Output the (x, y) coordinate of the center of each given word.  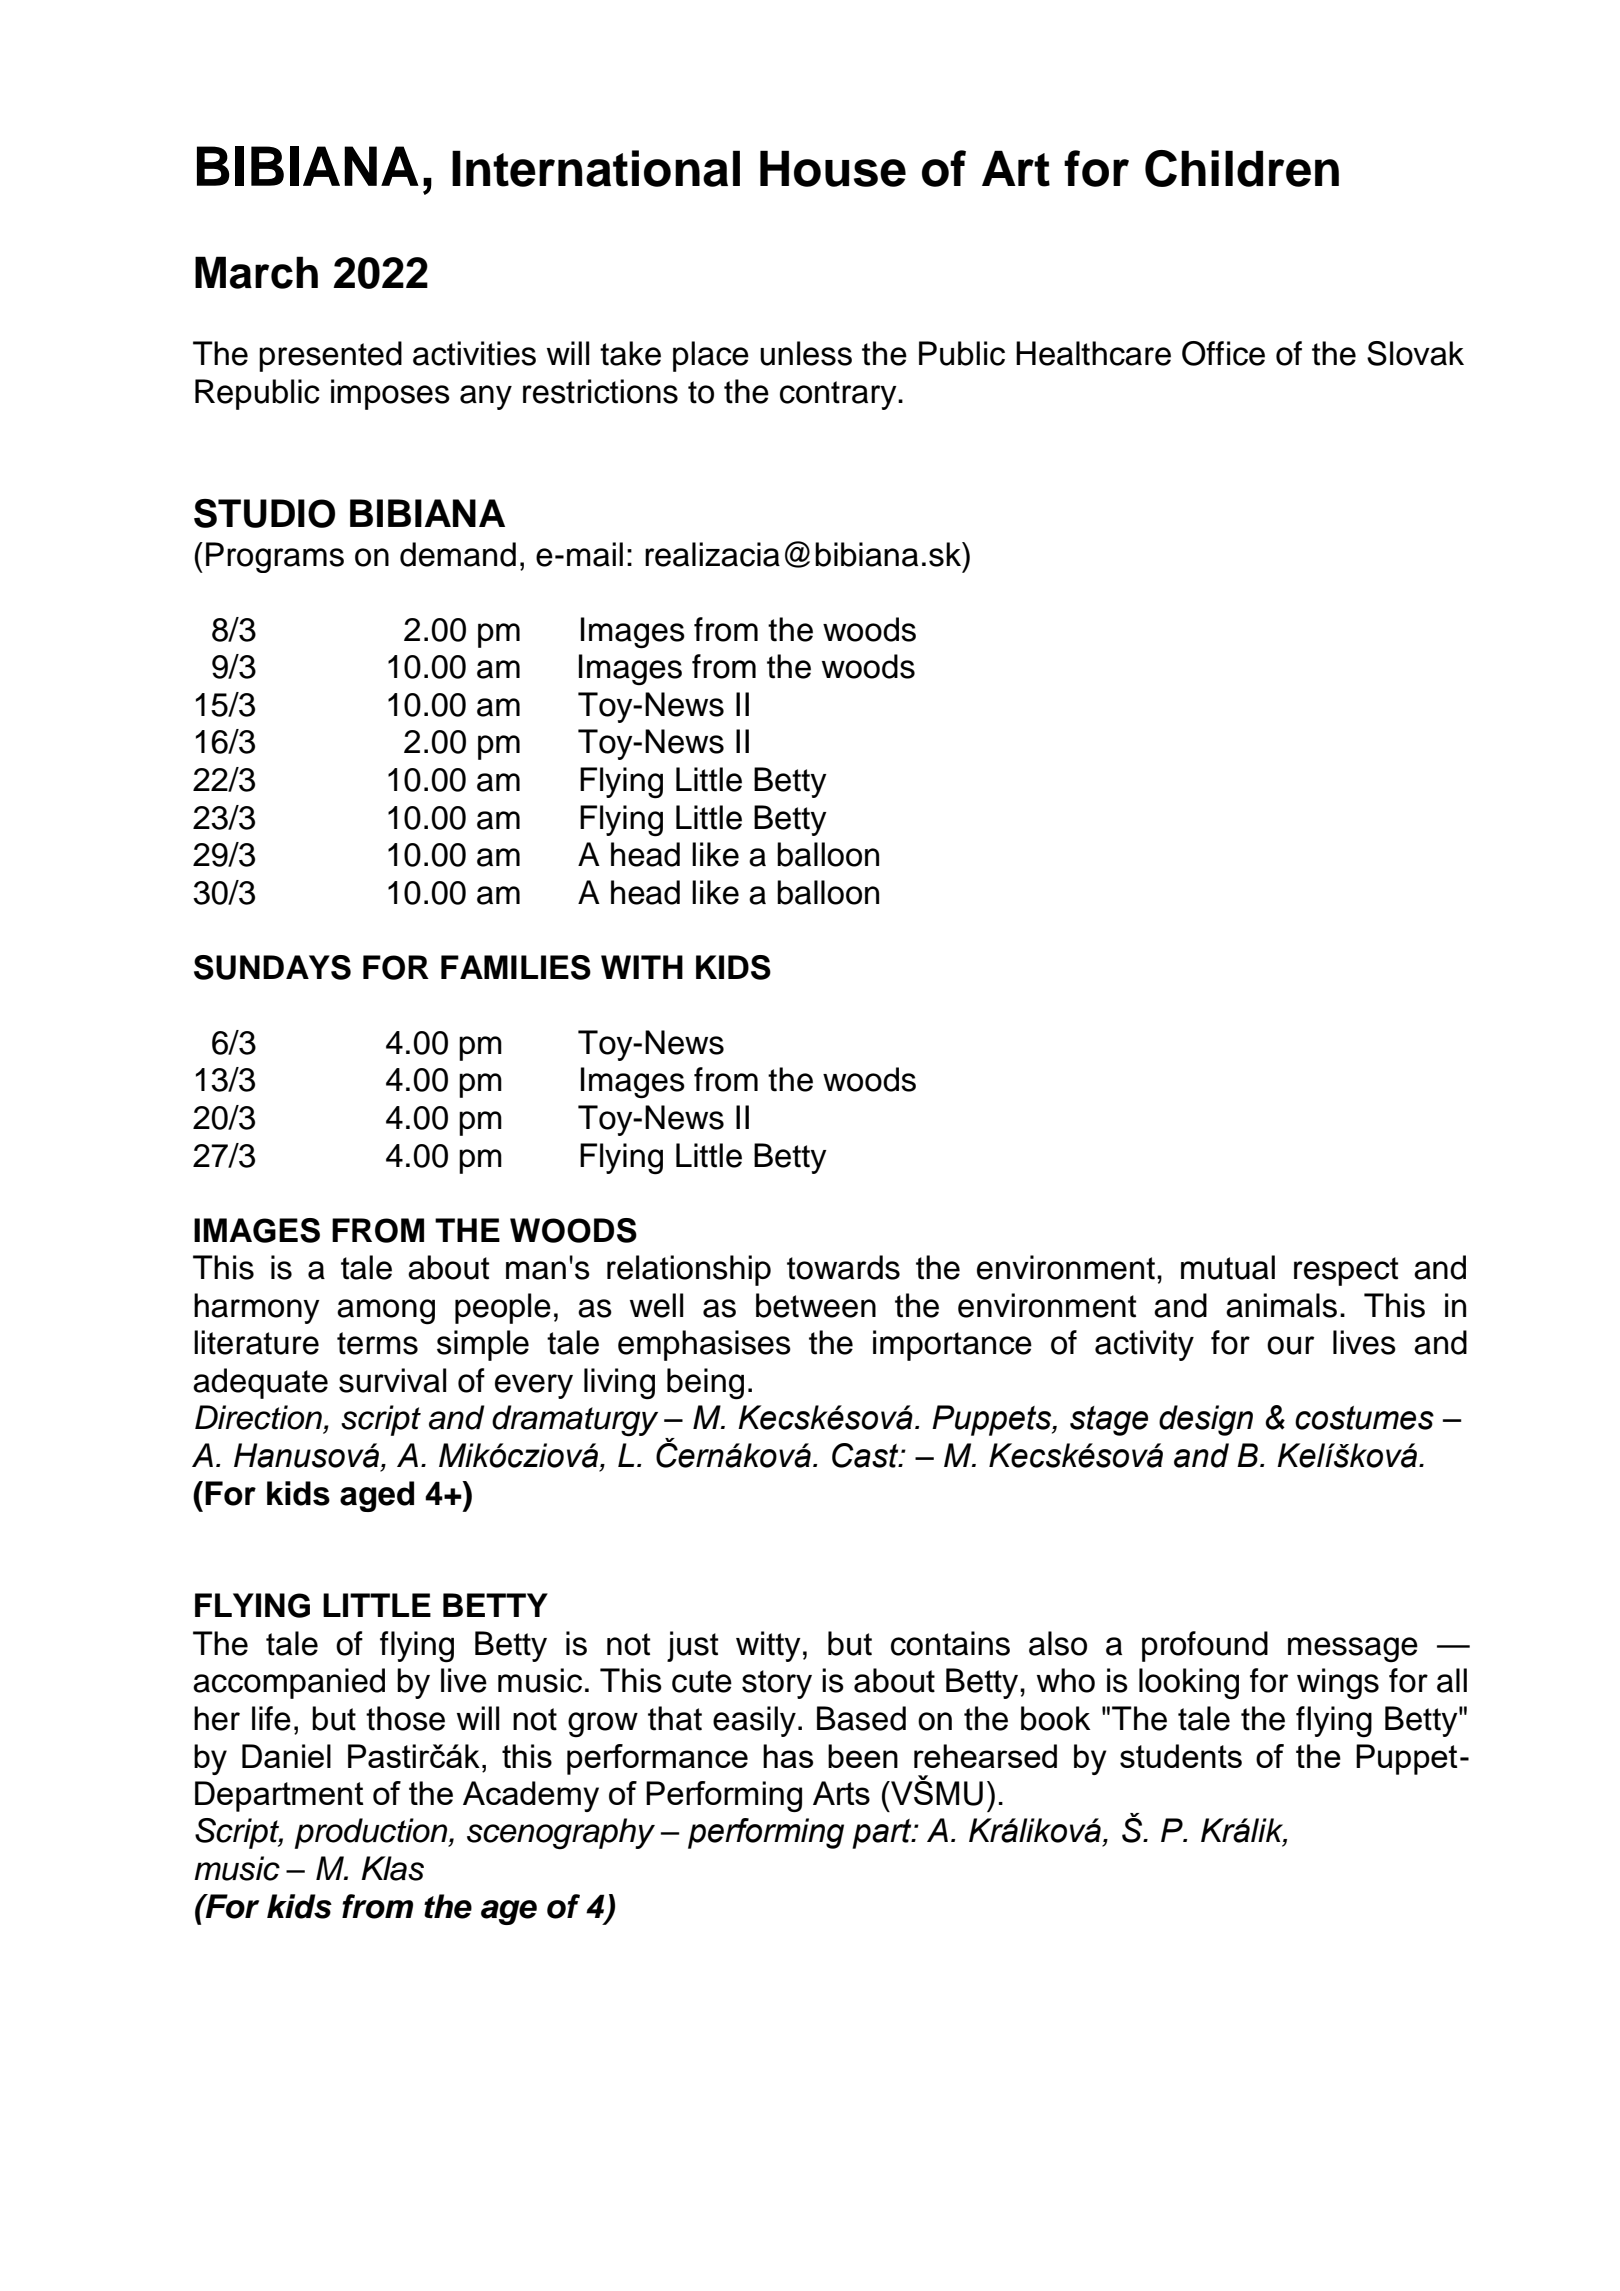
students (1181, 1756)
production (372, 1833)
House (833, 168)
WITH (642, 967)
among (386, 1312)
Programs (275, 557)
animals (1281, 1305)
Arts (841, 1793)
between (816, 1305)
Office (1223, 353)
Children (1242, 168)
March (256, 272)
